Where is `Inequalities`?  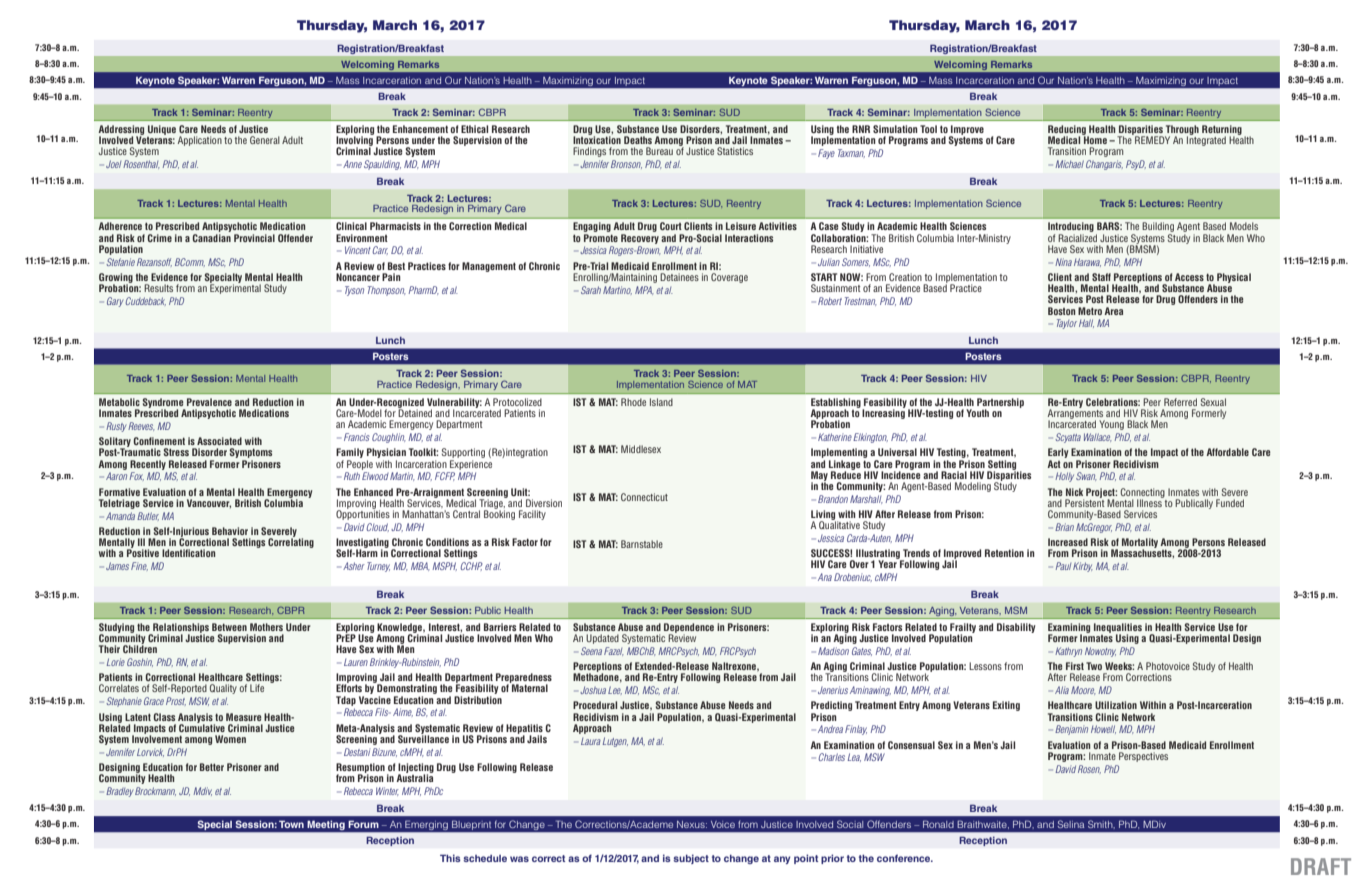
Inequalities is located at coordinates (1118, 629).
